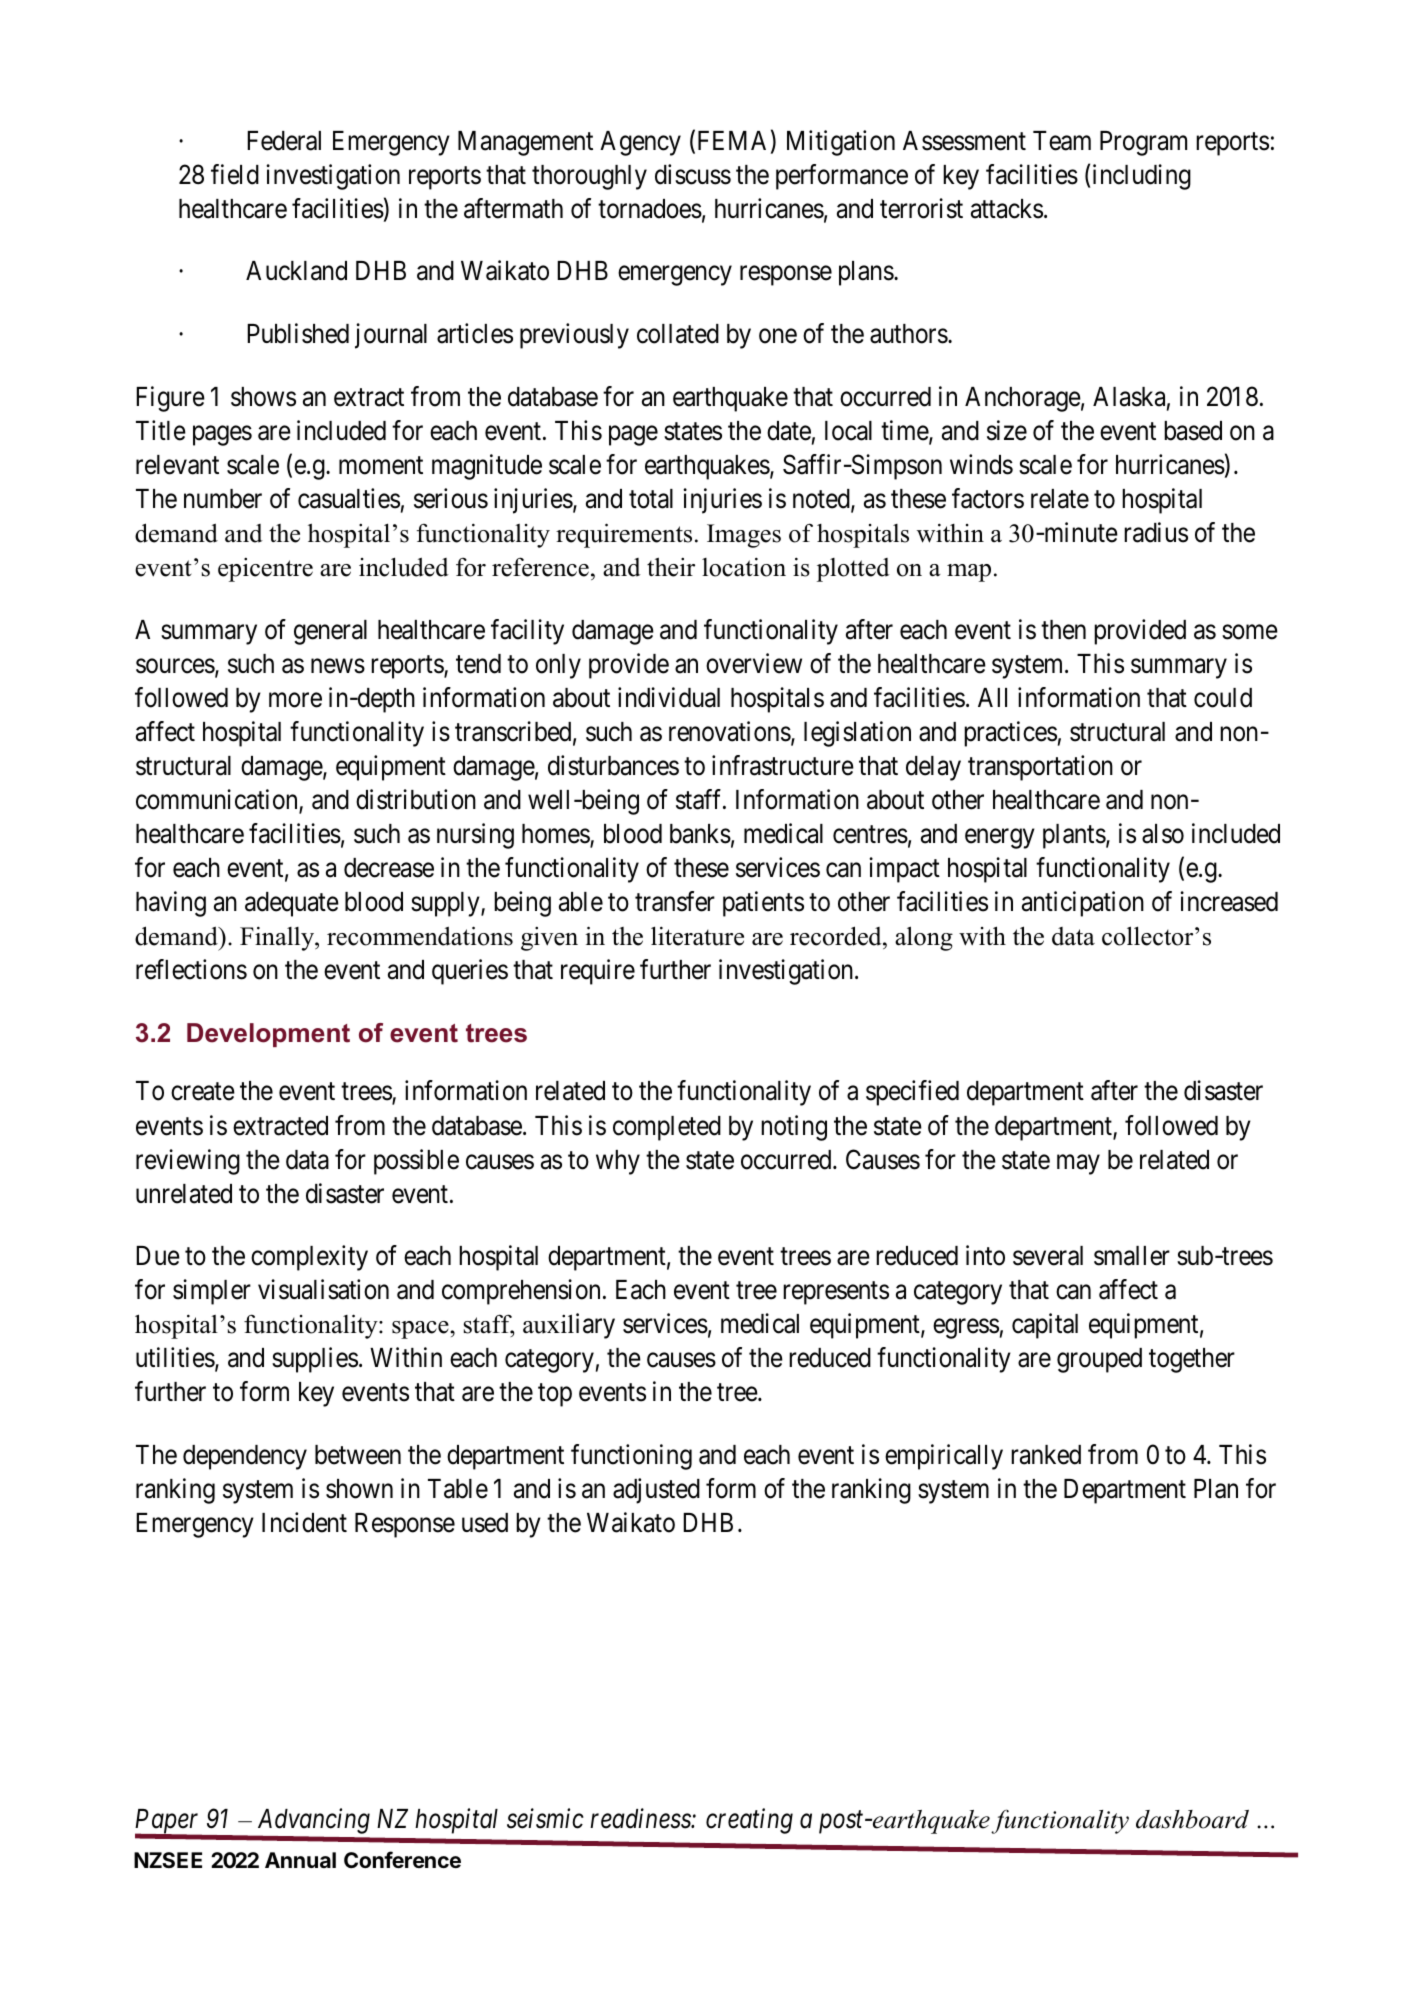  I want to click on Development, so click(268, 1035).
